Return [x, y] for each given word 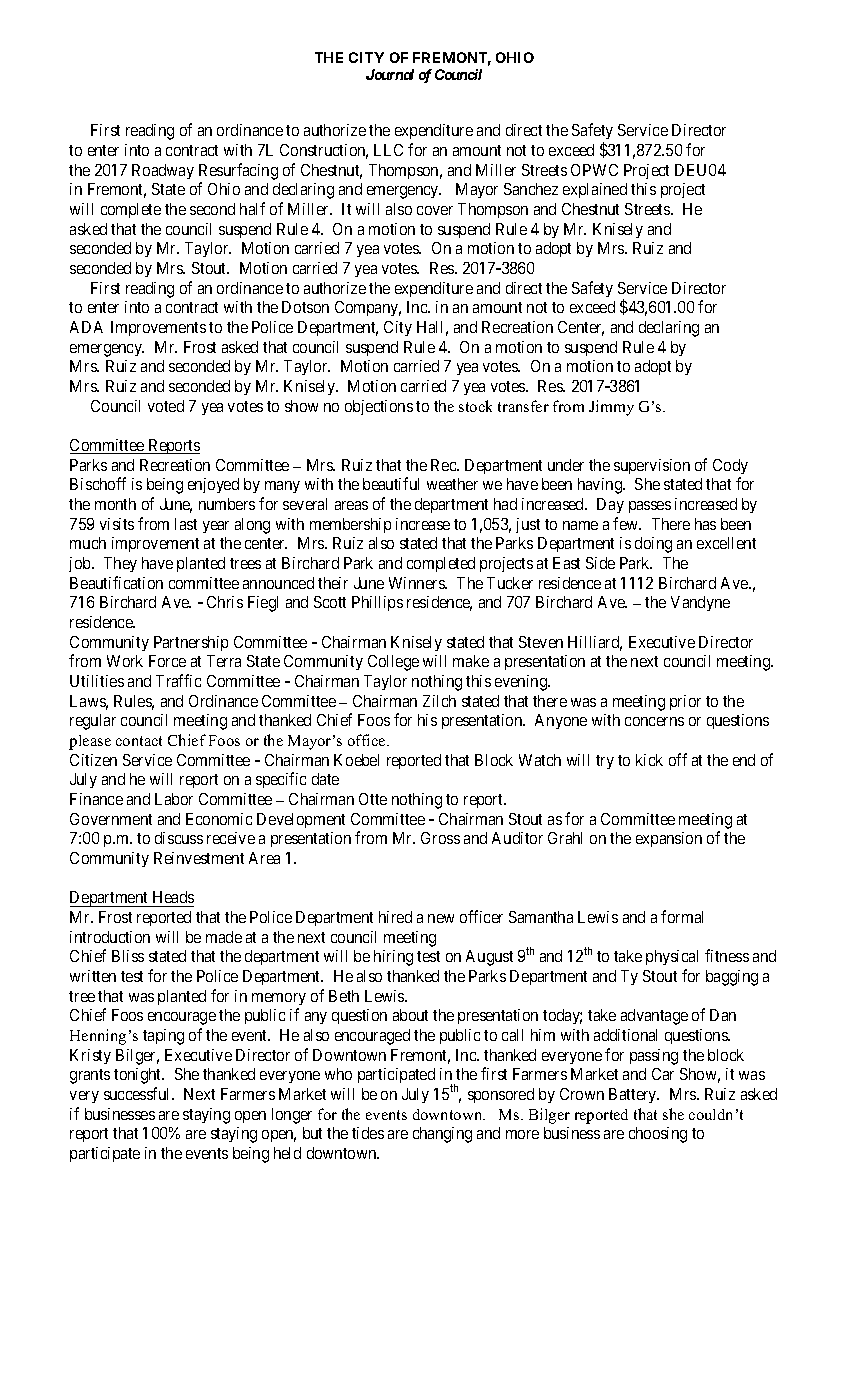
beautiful [391, 483]
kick [649, 760]
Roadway [163, 171]
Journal [390, 74]
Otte [373, 799]
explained [595, 190]
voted [166, 406]
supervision [652, 466]
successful [138, 1093]
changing [442, 1135]
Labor [174, 799]
